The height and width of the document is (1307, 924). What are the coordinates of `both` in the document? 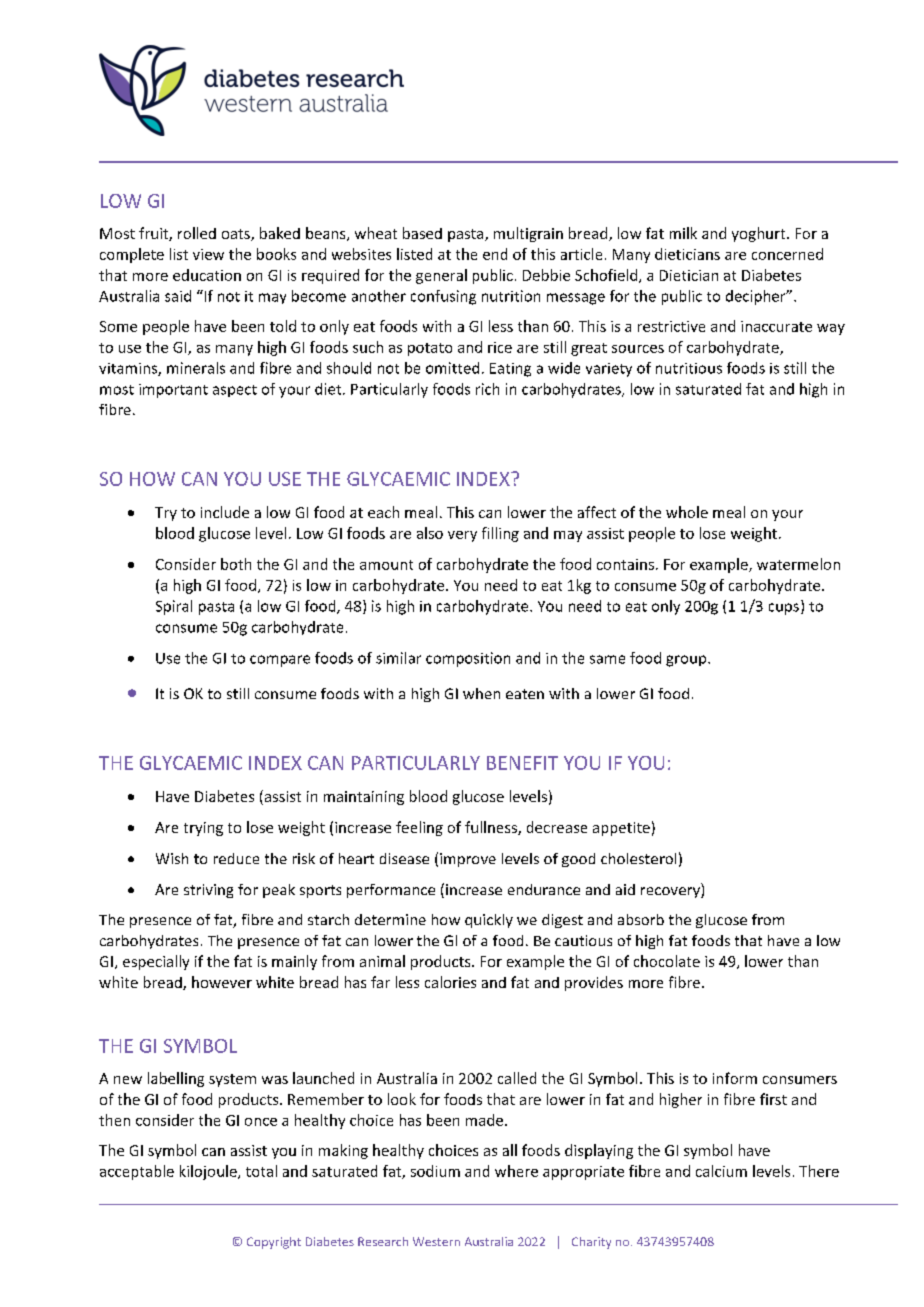 It's located at (236, 564).
